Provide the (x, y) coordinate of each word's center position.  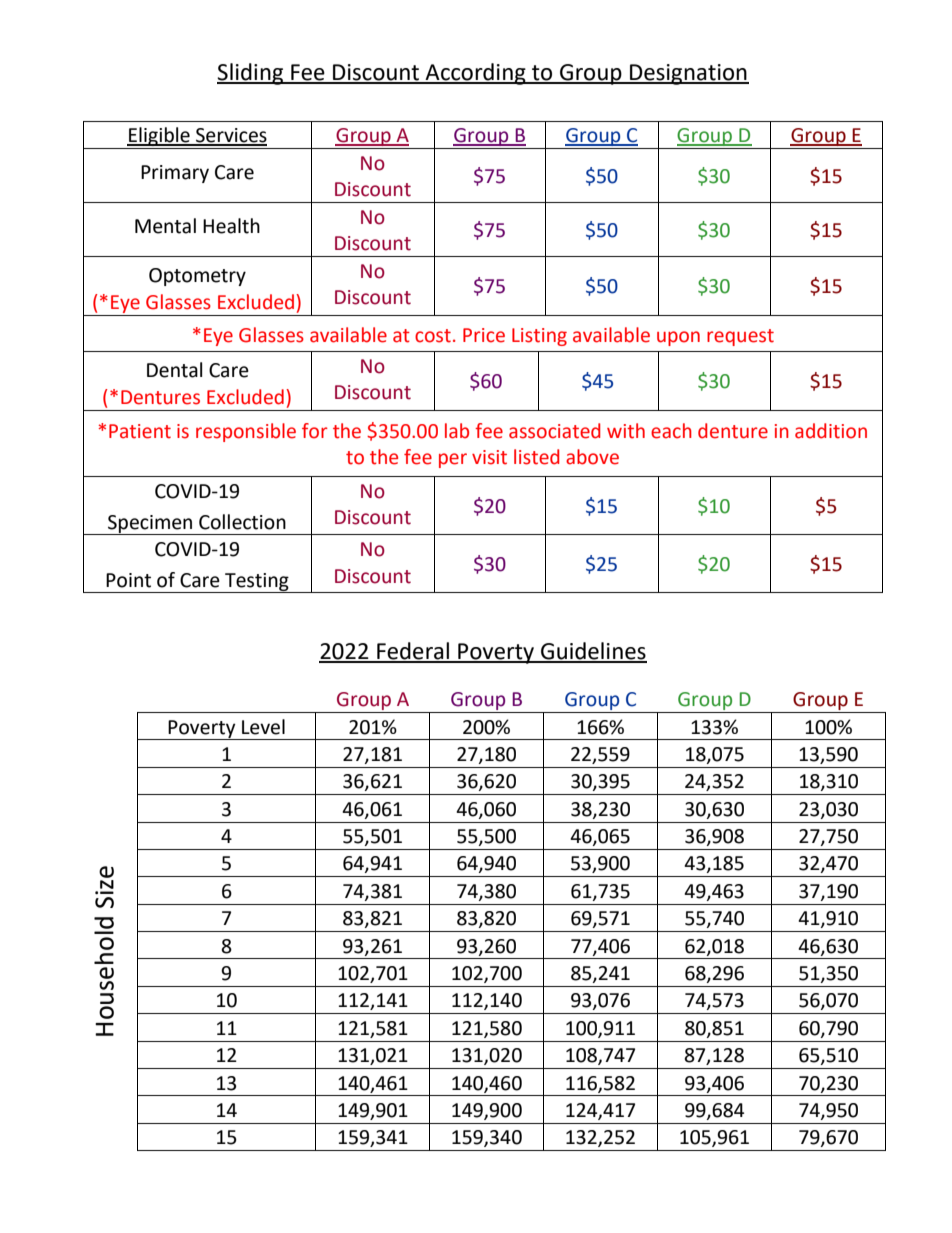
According (476, 74)
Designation (688, 74)
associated (554, 431)
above (592, 457)
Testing (257, 583)
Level (263, 727)
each (671, 431)
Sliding (251, 74)
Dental (174, 370)
